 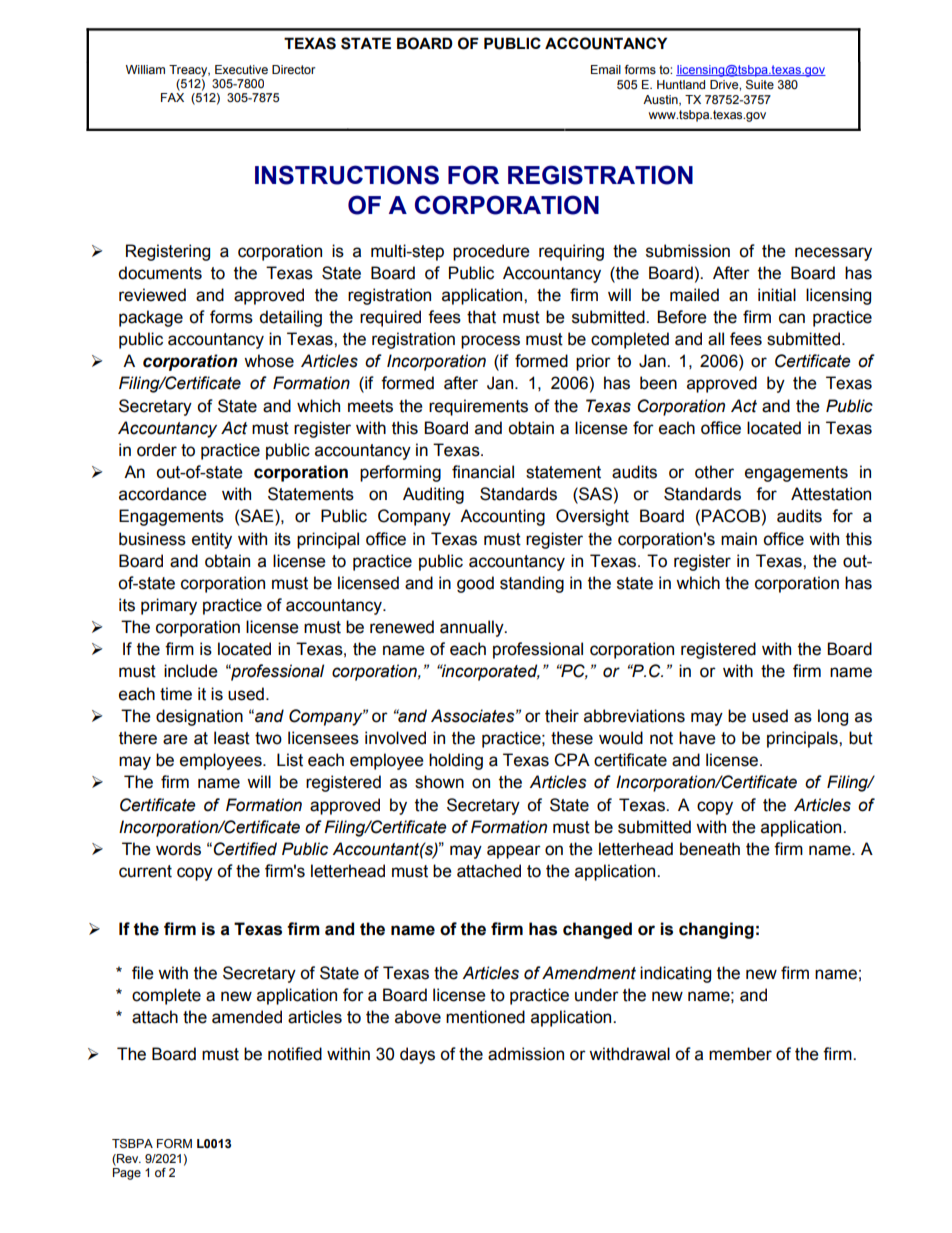 I want to click on annually, so click(x=473, y=628).
